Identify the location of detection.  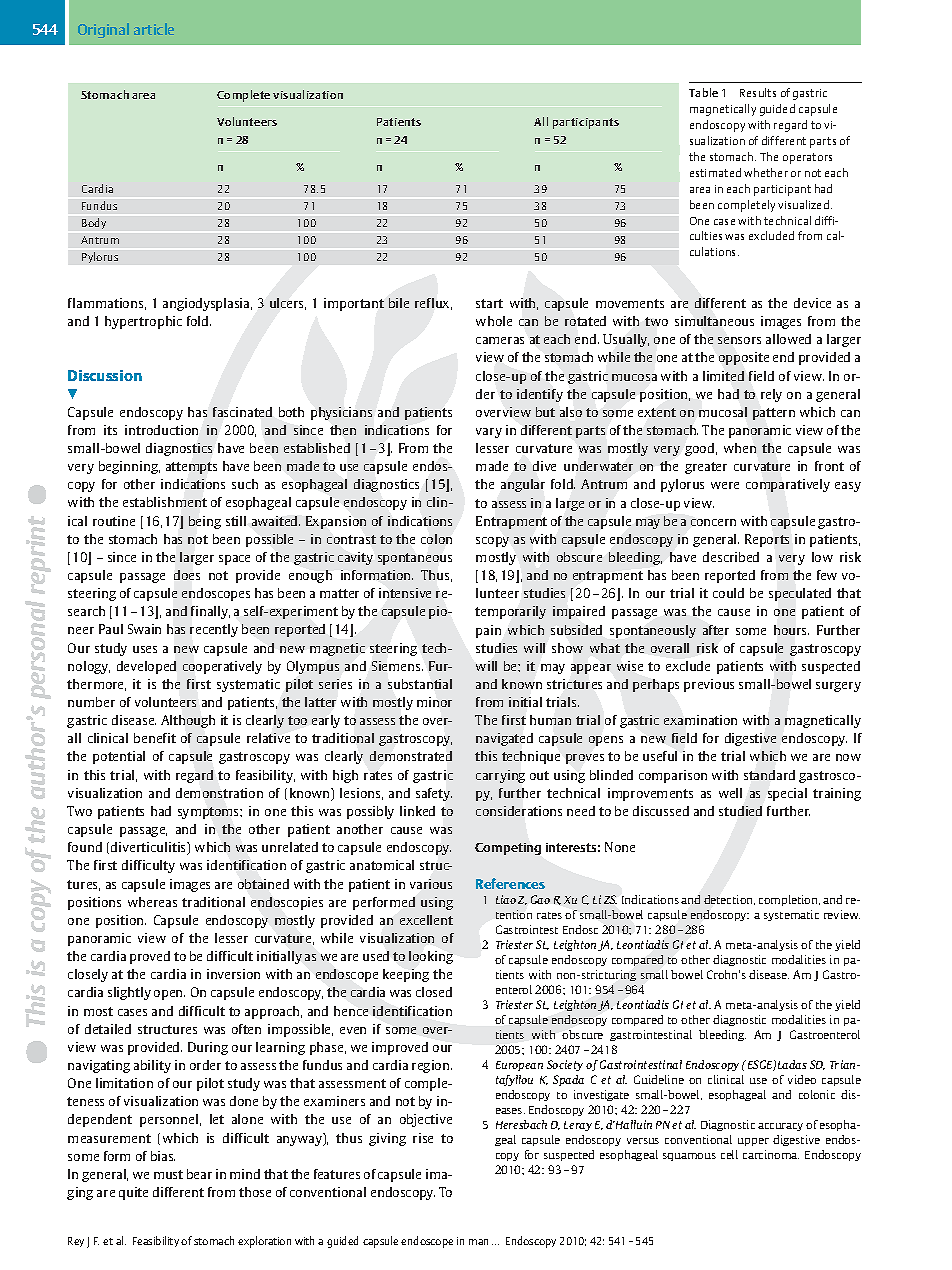
(729, 900).
